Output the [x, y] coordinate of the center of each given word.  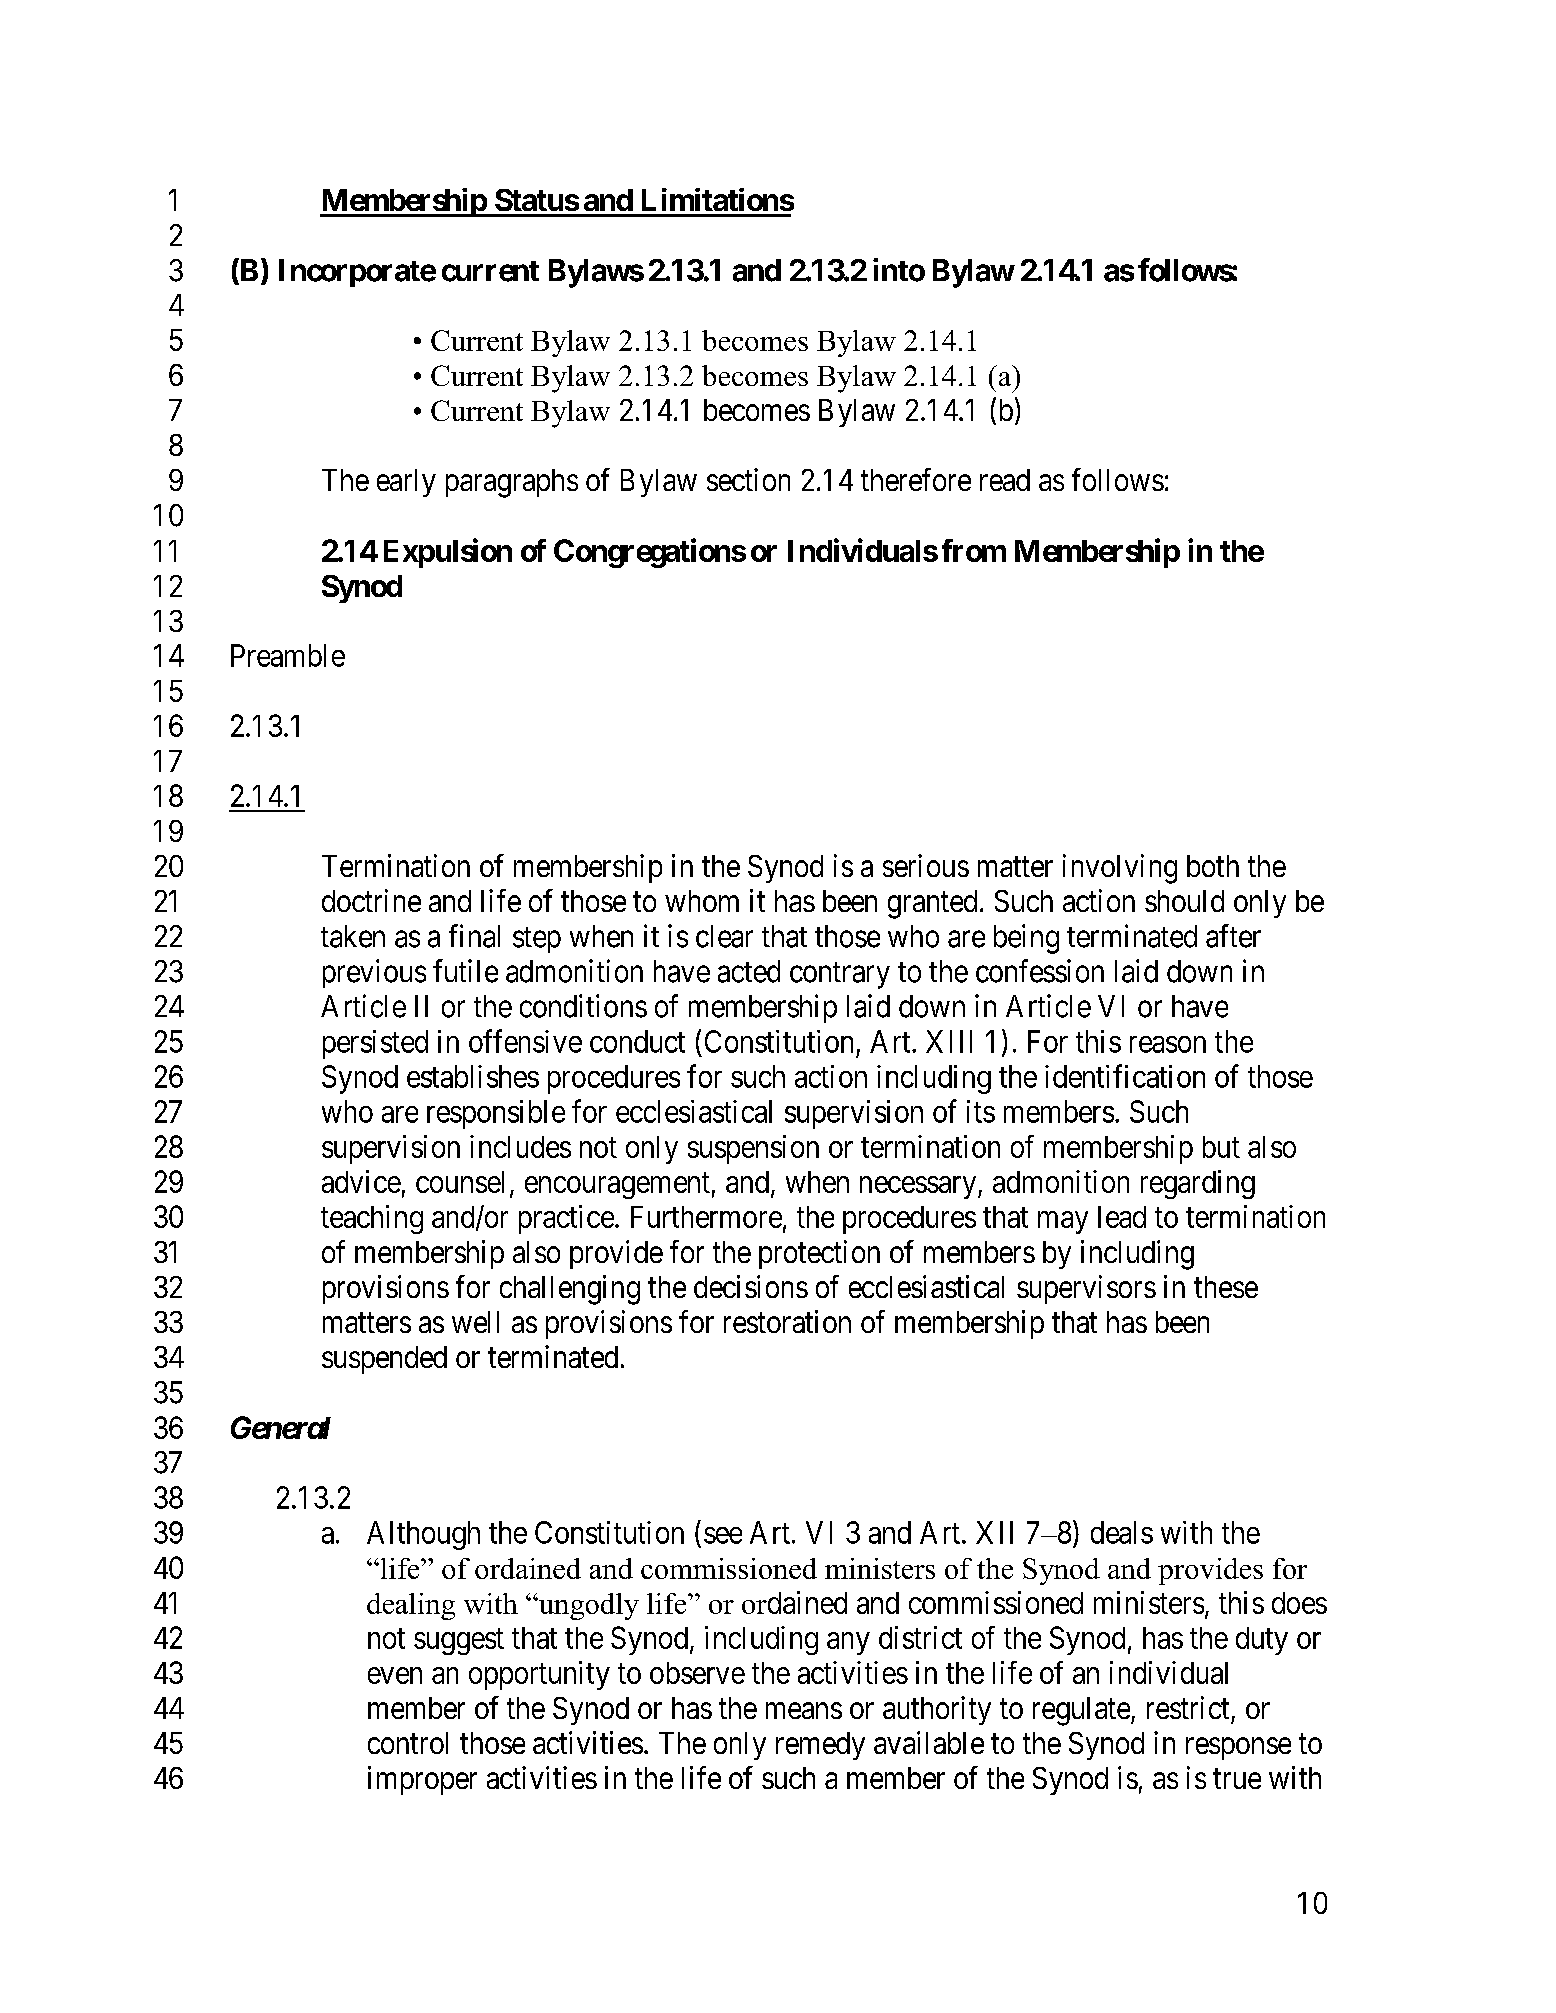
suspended [384, 1360]
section [748, 479]
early [406, 483]
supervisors [1086, 1289]
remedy [820, 1746]
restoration [787, 1321]
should [1184, 901]
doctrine [371, 900]
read [1005, 480]
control [408, 1743]
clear [724, 936]
